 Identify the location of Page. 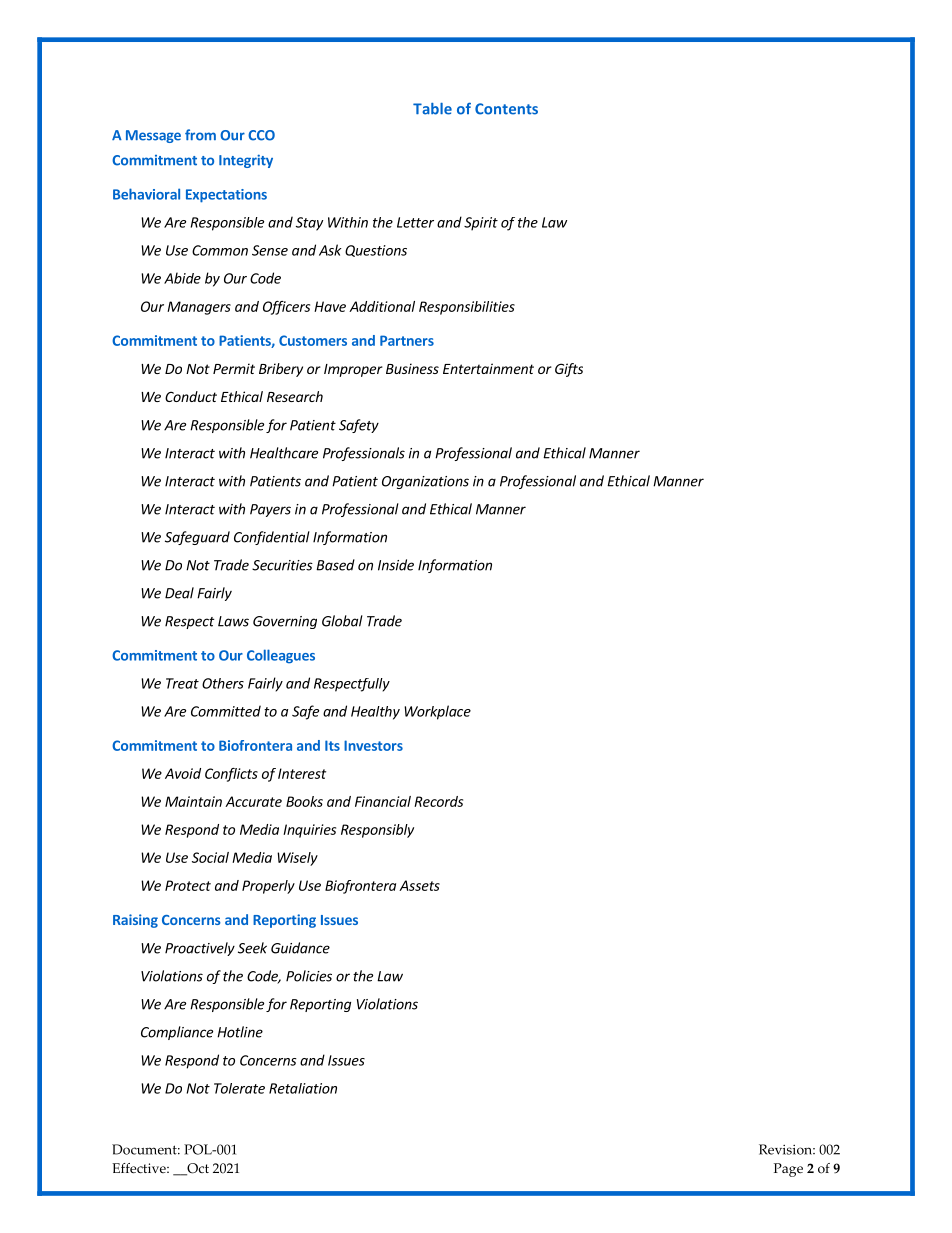
(788, 1170).
